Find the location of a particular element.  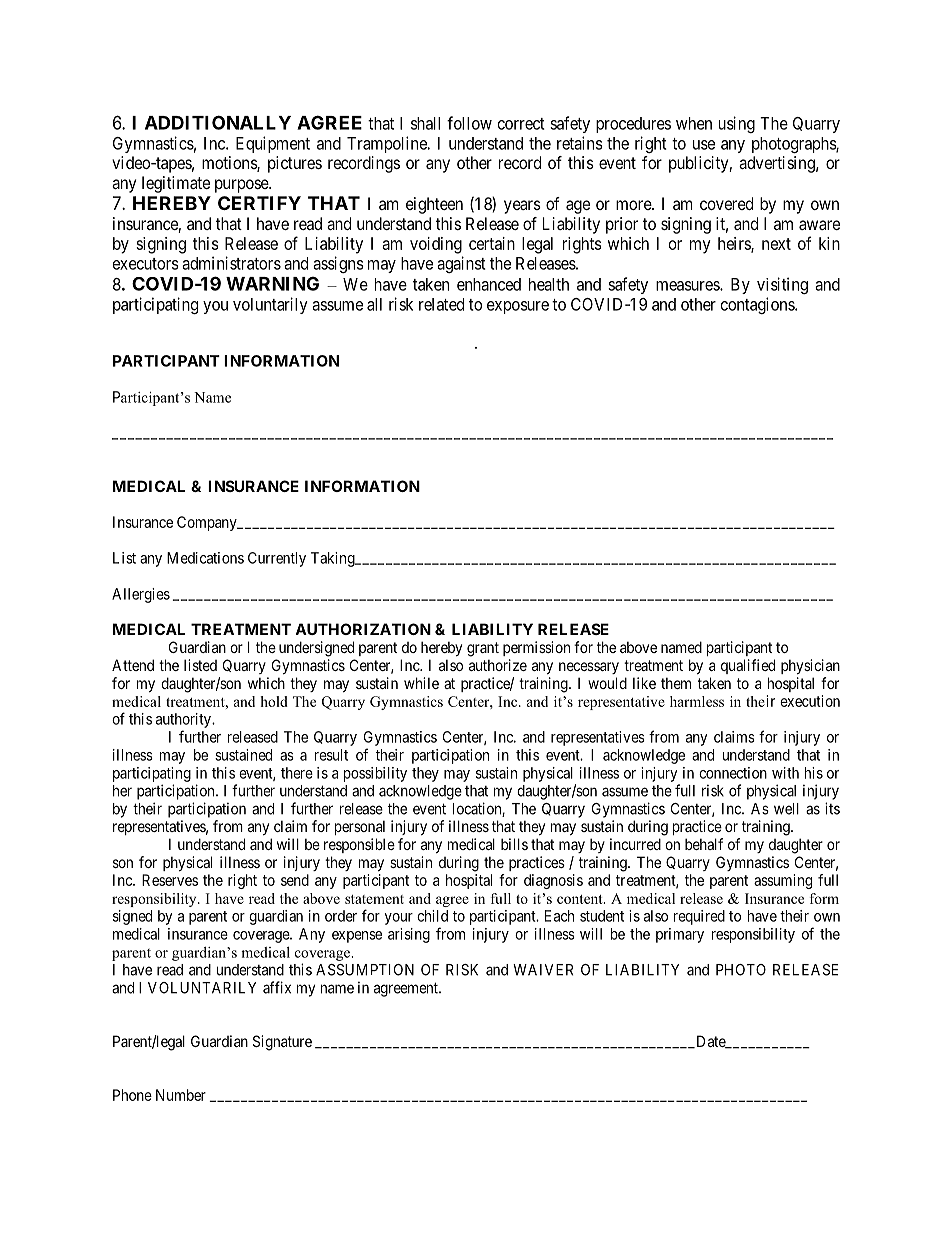

visiting is located at coordinates (782, 285).
